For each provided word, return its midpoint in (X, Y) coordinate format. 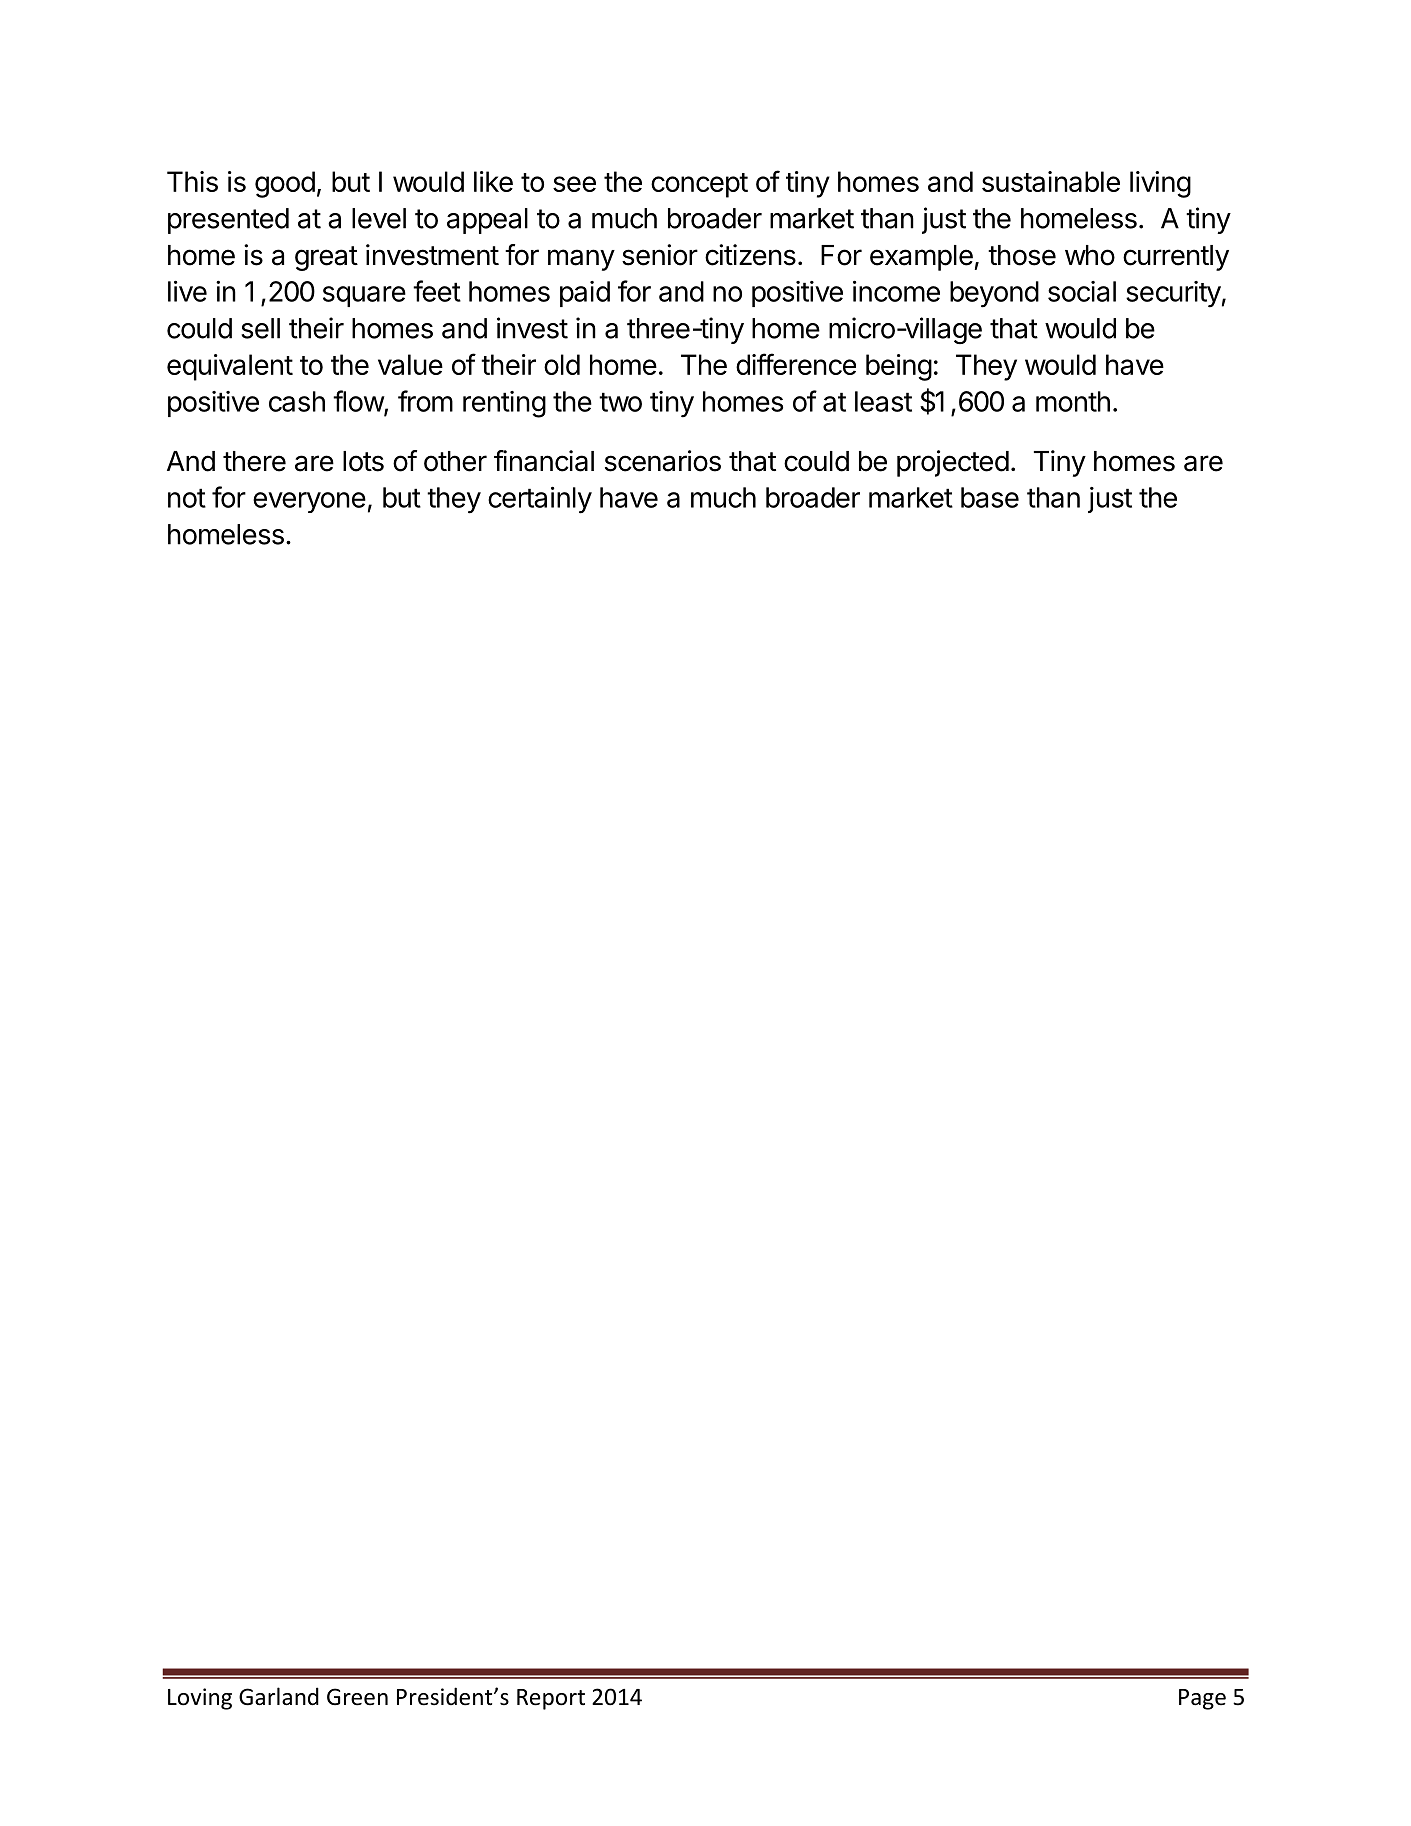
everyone (309, 502)
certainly (540, 500)
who (1090, 255)
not (187, 498)
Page (1202, 1699)
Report (551, 1699)
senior (660, 255)
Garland (279, 1696)
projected (953, 463)
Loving (200, 1699)
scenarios (663, 461)
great (326, 258)
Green (357, 1697)
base (990, 497)
